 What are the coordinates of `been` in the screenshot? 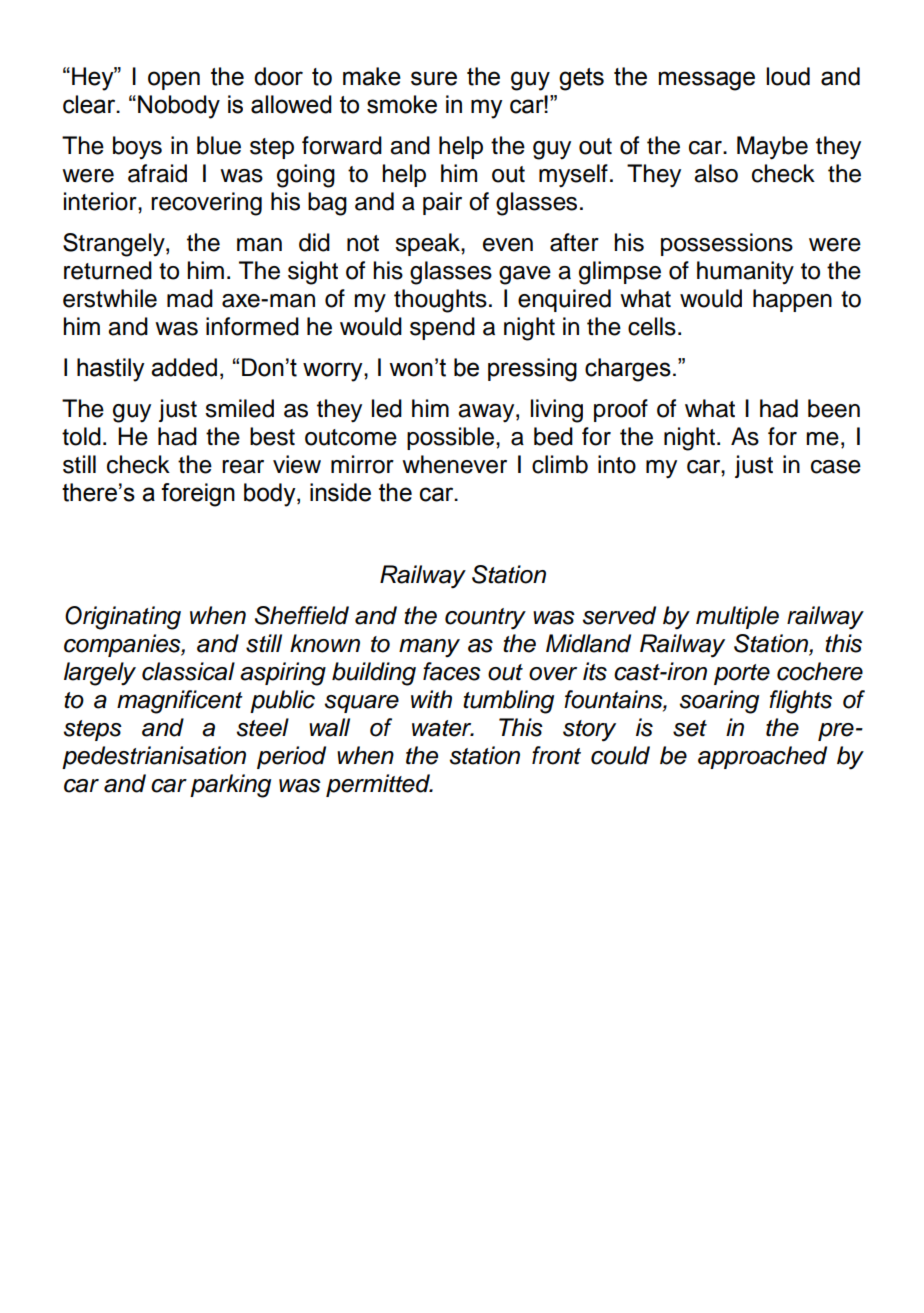 It's located at (834, 408).
